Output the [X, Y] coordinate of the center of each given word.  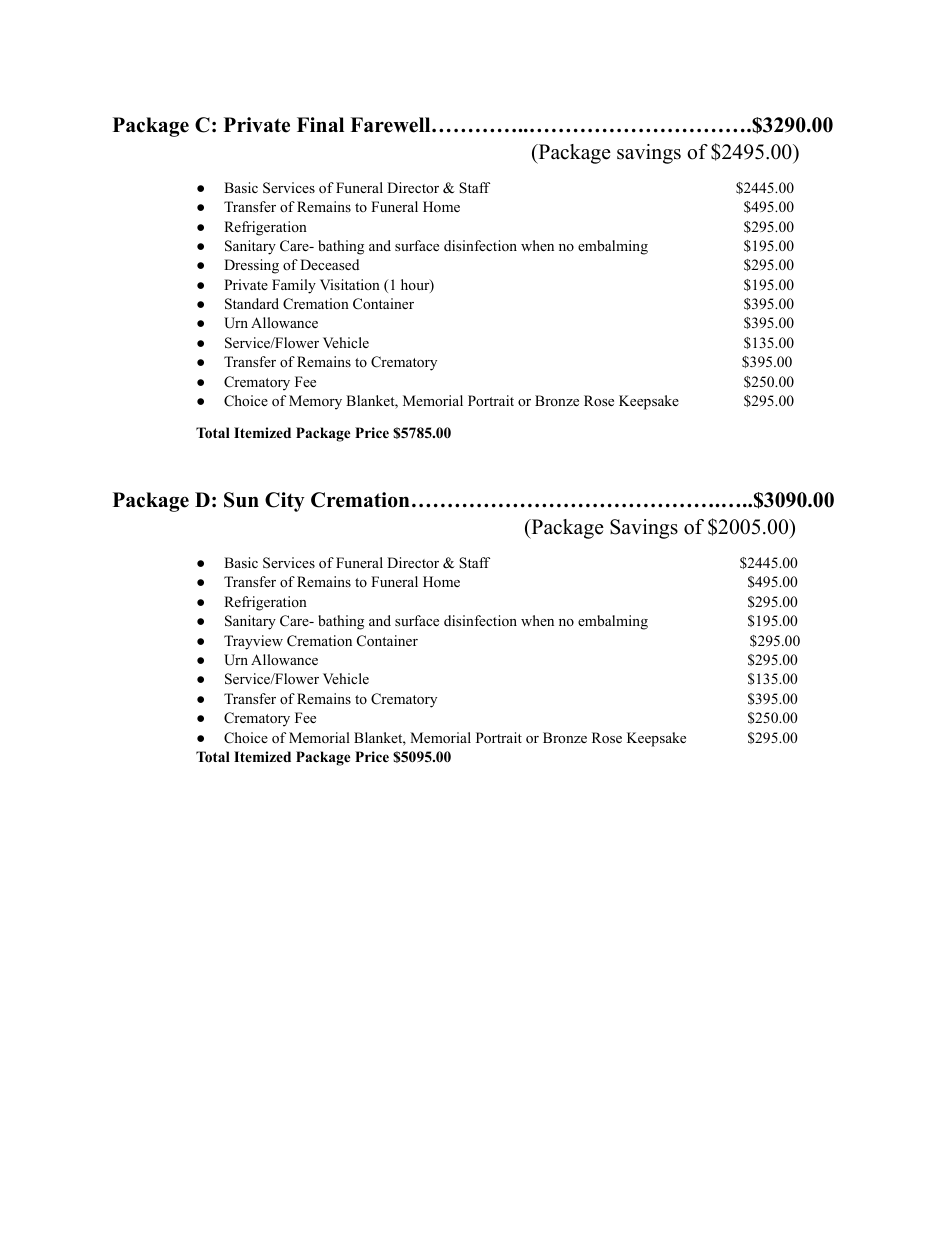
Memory [315, 402]
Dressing [251, 266]
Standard [252, 304]
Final [320, 124]
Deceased [329, 264]
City [285, 502]
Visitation [350, 284]
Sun [241, 500]
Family [294, 286]
